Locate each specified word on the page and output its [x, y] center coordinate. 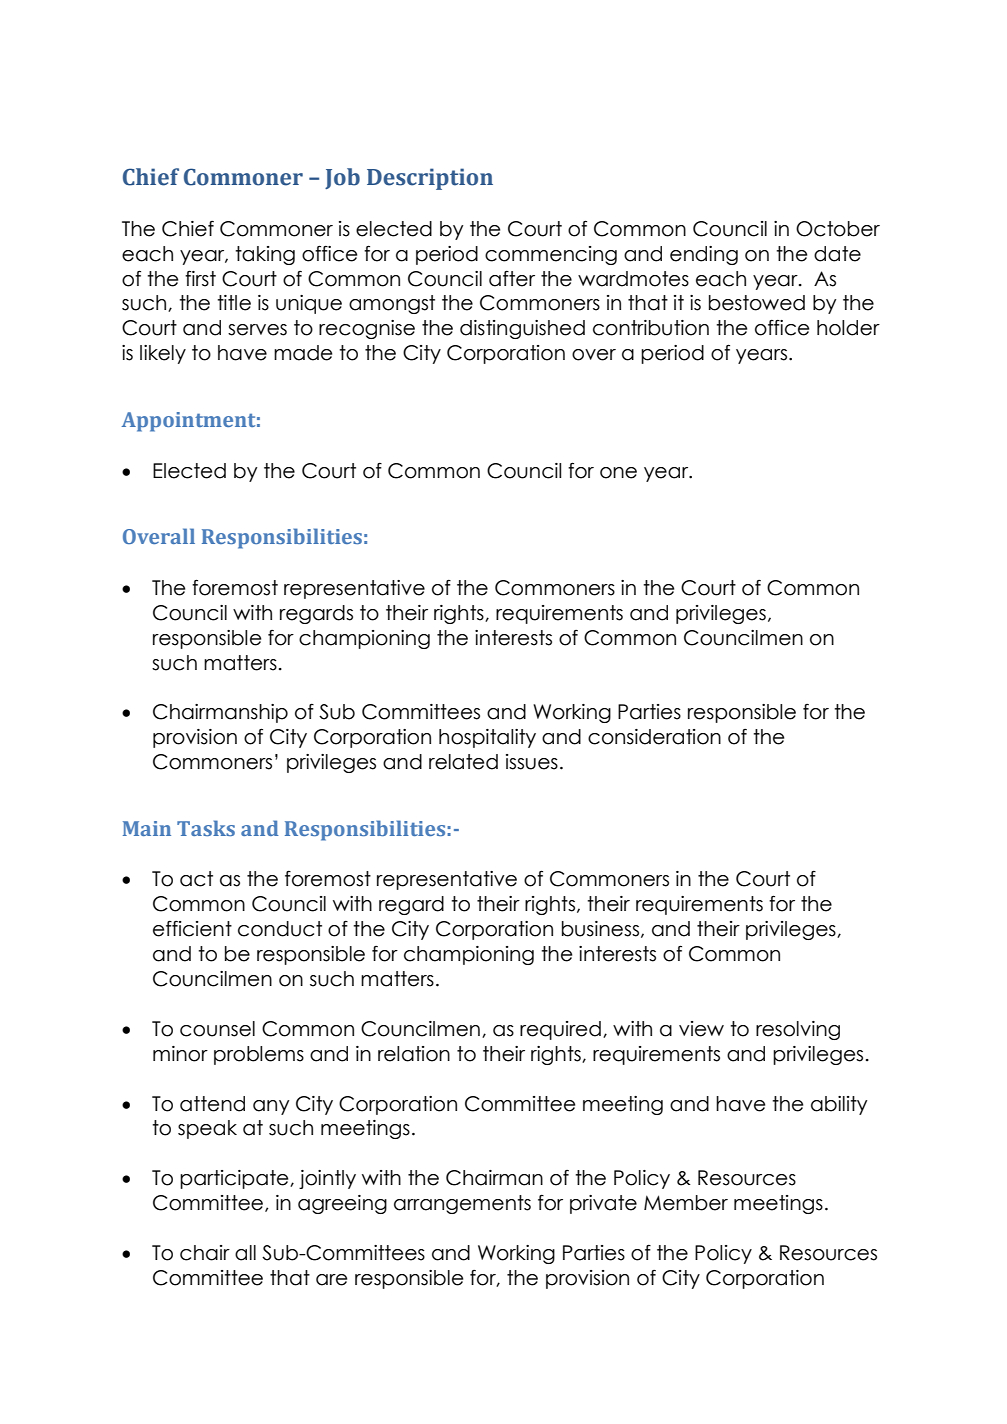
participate [235, 1179]
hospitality [487, 738]
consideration [654, 737]
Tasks [206, 828]
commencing [551, 255]
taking [265, 255]
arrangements [462, 1204]
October [838, 229]
